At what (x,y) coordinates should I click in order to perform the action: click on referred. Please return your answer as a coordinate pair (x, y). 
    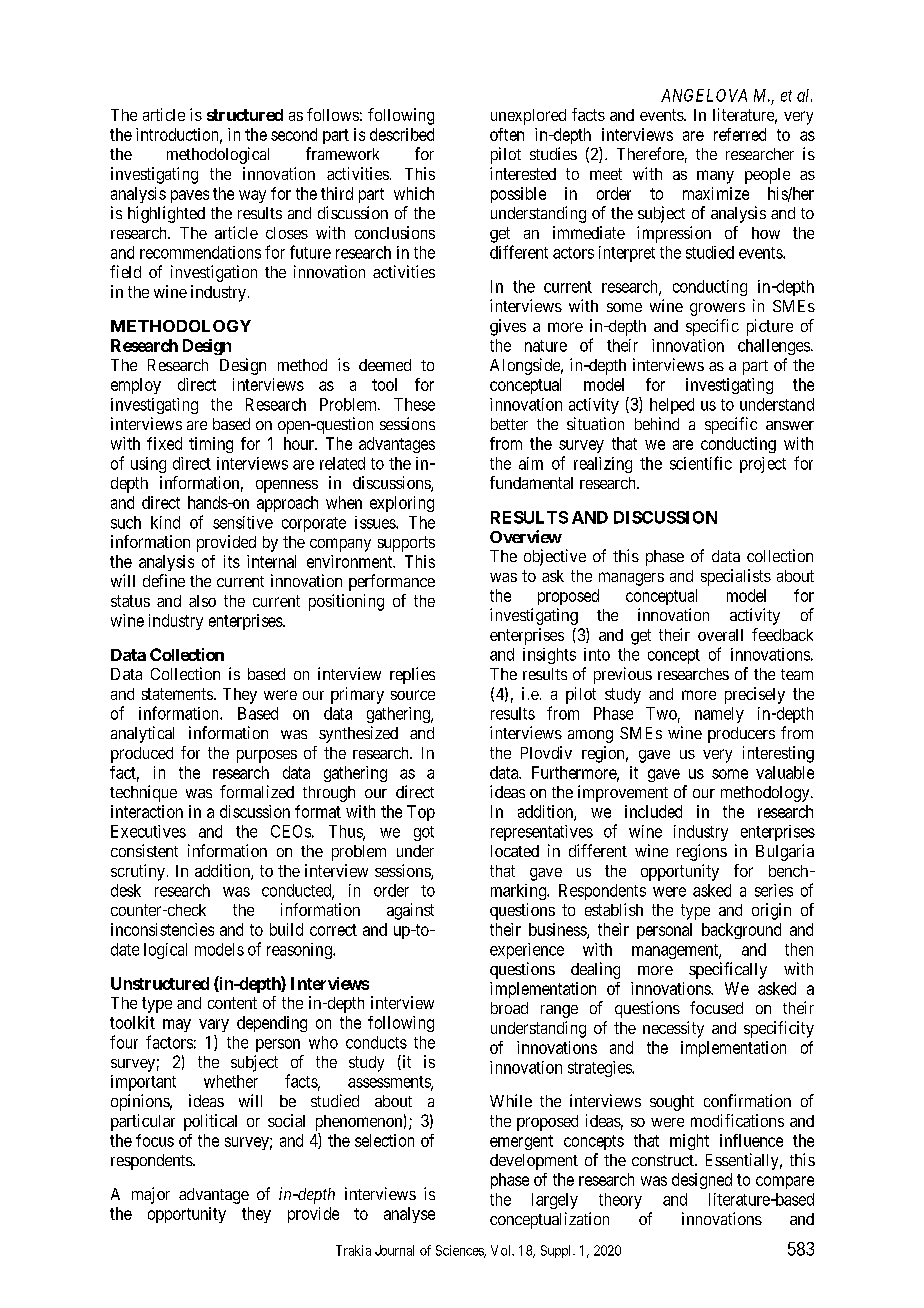
    Looking at the image, I should click on (740, 134).
